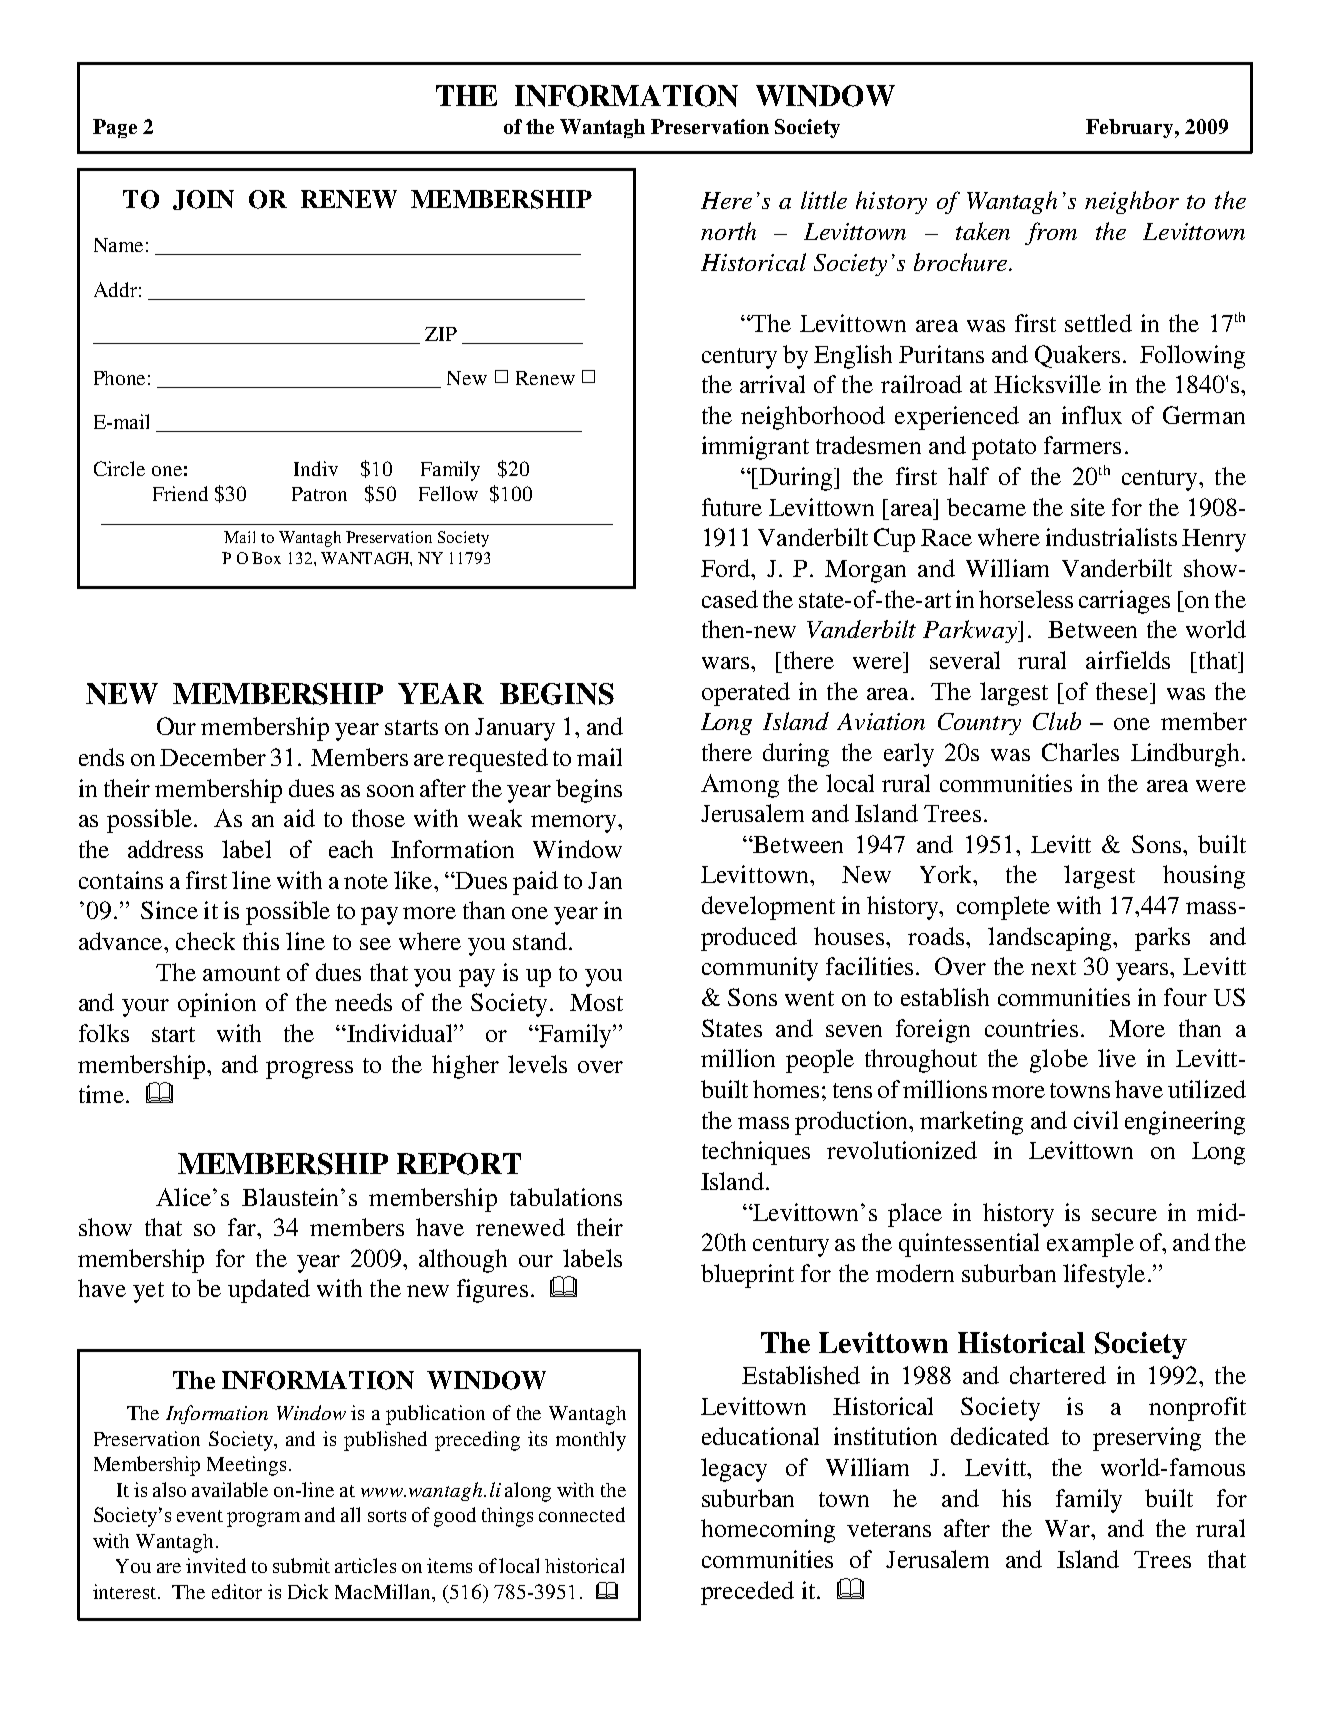 Image resolution: width=1324 pixels, height=1714 pixels. What do you see at coordinates (1051, 233) in the screenshot?
I see `from` at bounding box center [1051, 233].
